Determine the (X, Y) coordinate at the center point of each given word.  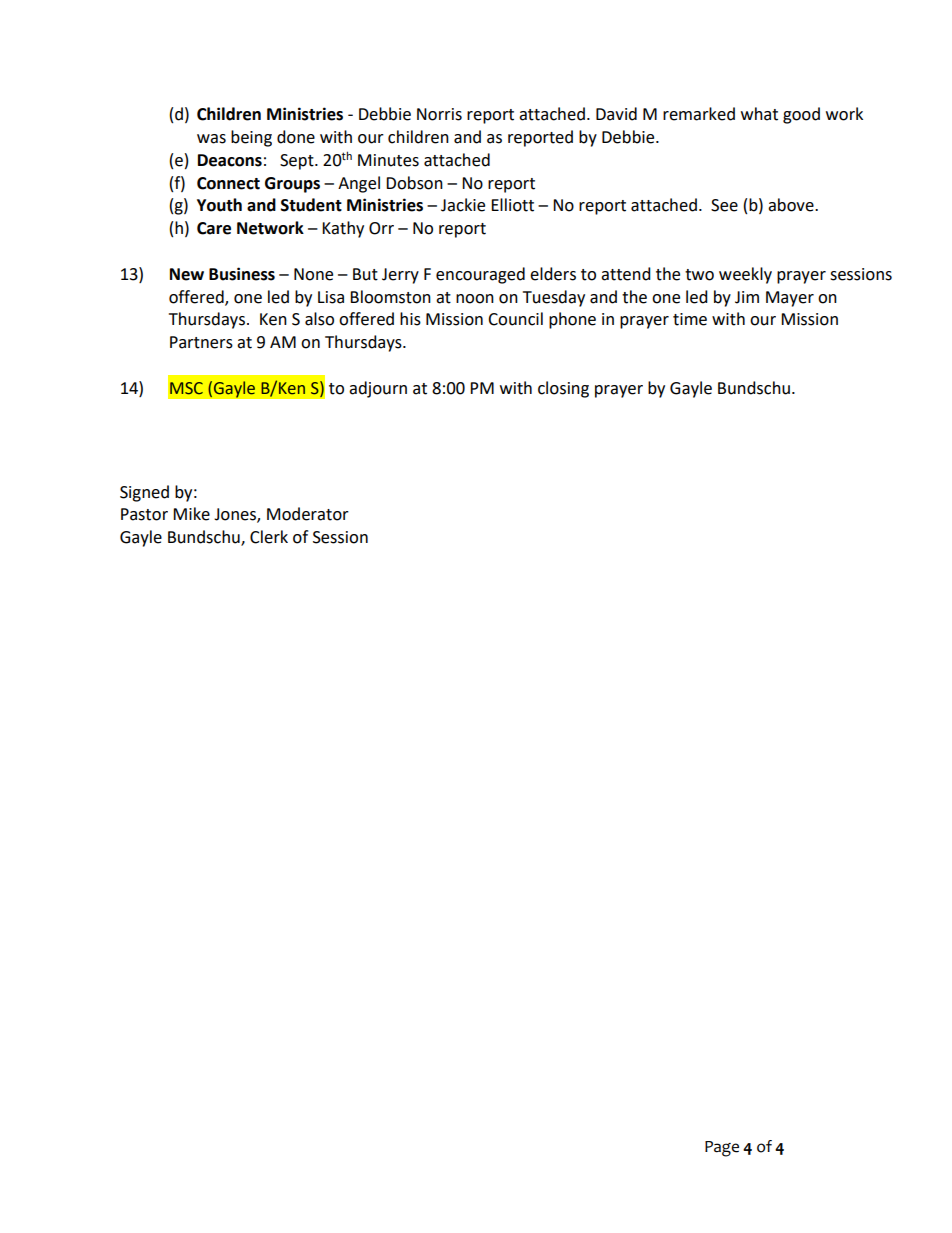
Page (722, 1149)
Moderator (308, 514)
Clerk (269, 537)
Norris (439, 114)
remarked (699, 114)
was (211, 139)
